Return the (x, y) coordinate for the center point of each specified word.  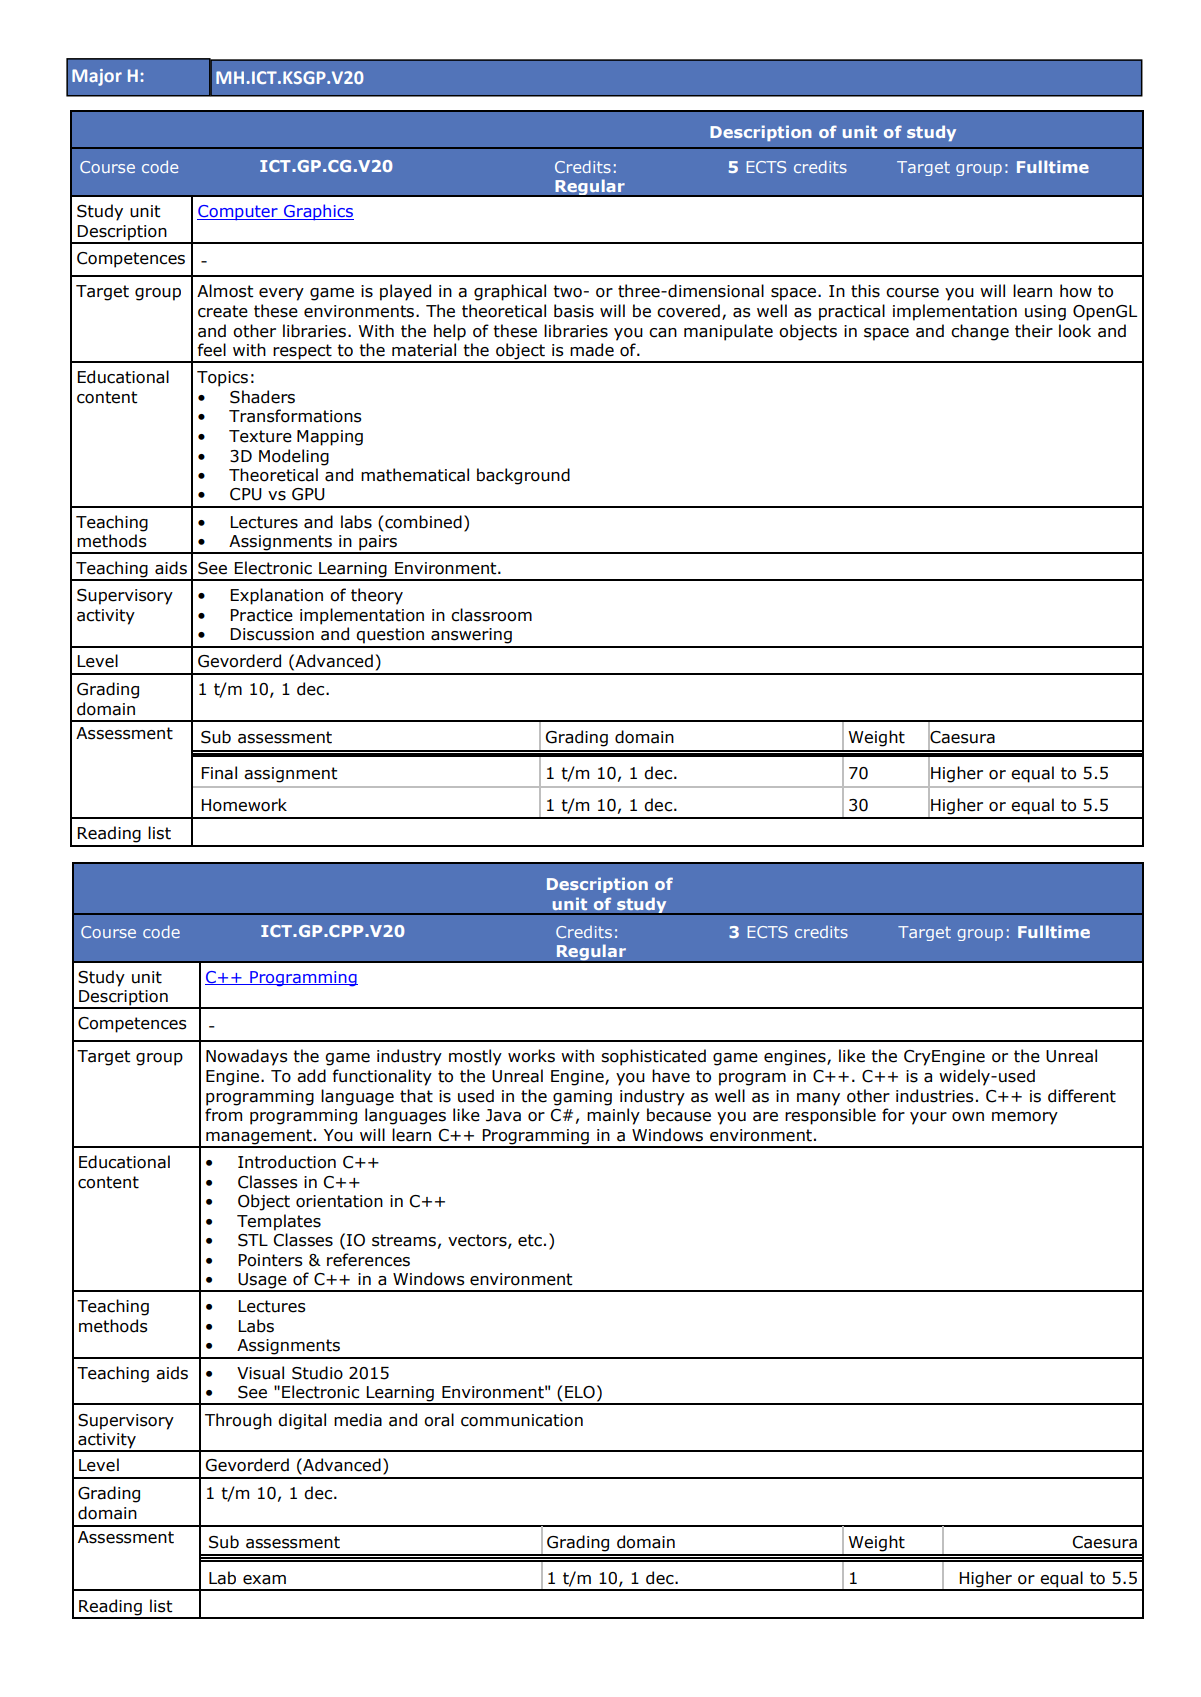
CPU (246, 494)
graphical (510, 292)
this (865, 291)
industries (935, 1096)
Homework (244, 805)
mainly (613, 1116)
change (980, 332)
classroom (491, 615)
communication (522, 1420)
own (968, 1117)
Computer (238, 213)
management (259, 1138)
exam (264, 1580)
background (523, 476)
